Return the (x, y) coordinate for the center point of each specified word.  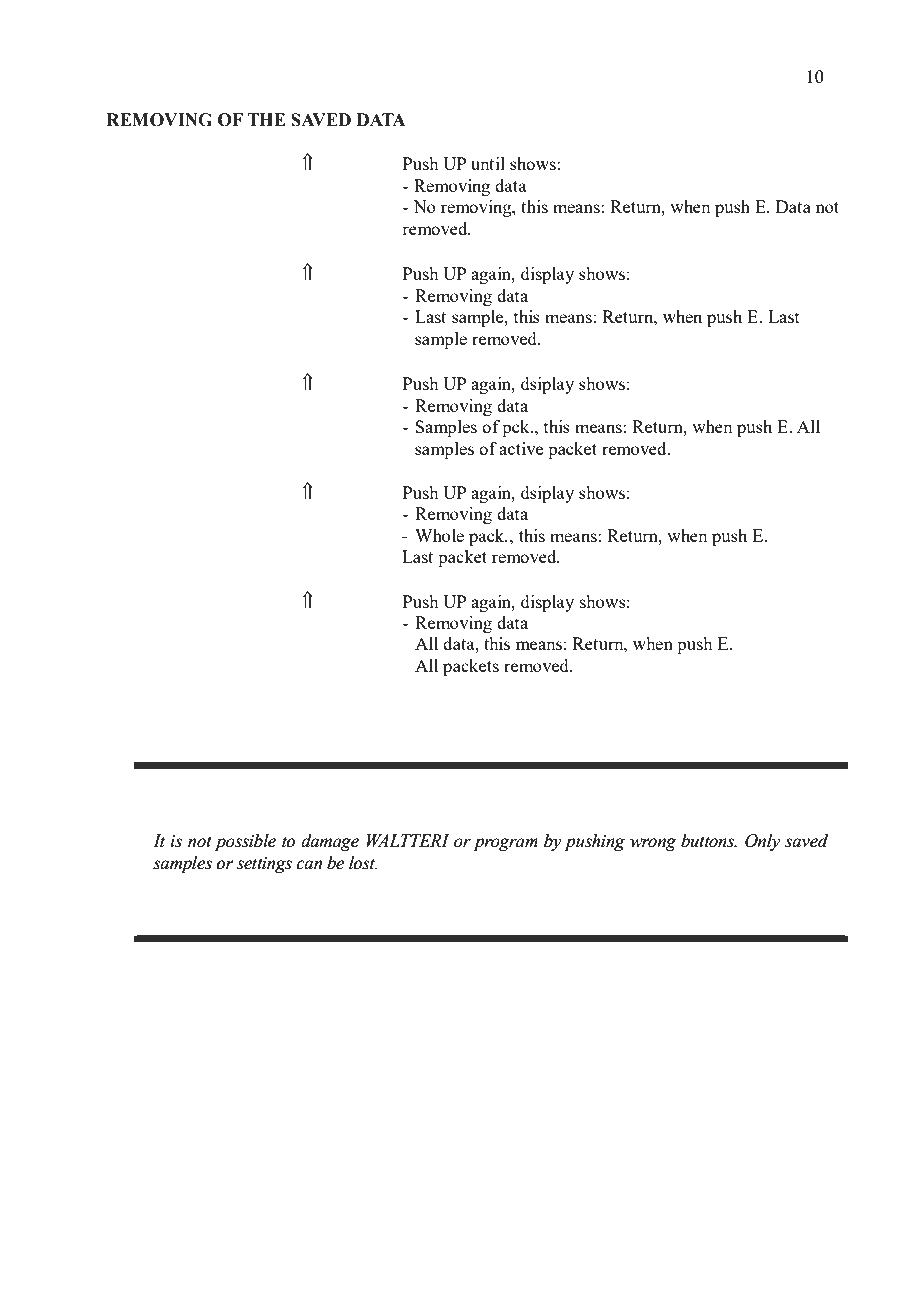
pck (517, 428)
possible (245, 842)
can (309, 865)
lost (363, 863)
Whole (439, 535)
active (521, 448)
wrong (653, 844)
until (488, 163)
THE (266, 119)
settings (264, 865)
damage (330, 842)
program (506, 844)
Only (762, 842)
